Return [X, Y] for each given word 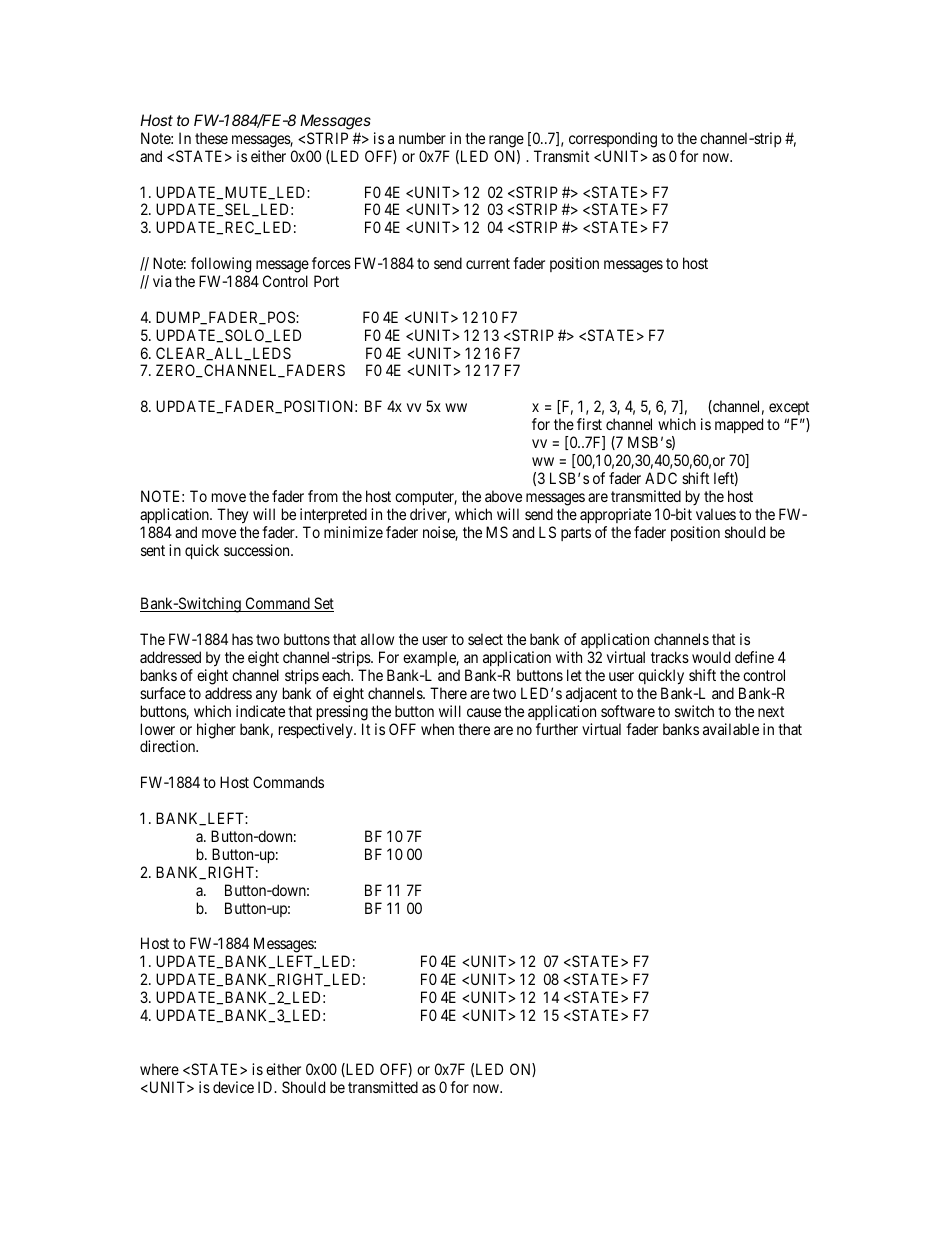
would [711, 657]
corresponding [613, 140]
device [233, 1087]
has [242, 639]
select [485, 639]
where [159, 1069]
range [506, 141]
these [211, 138]
